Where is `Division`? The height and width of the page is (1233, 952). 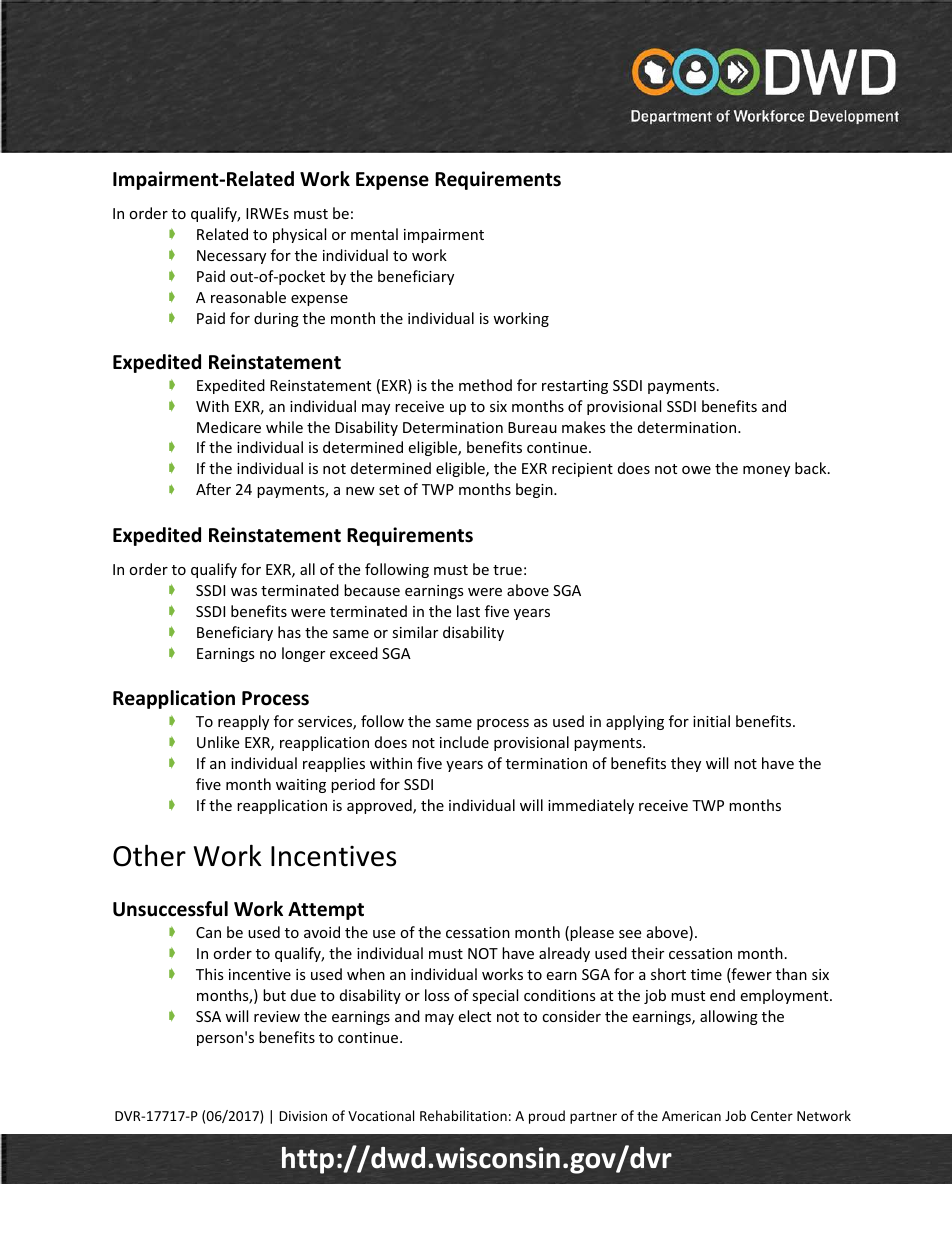 Division is located at coordinates (303, 1116).
